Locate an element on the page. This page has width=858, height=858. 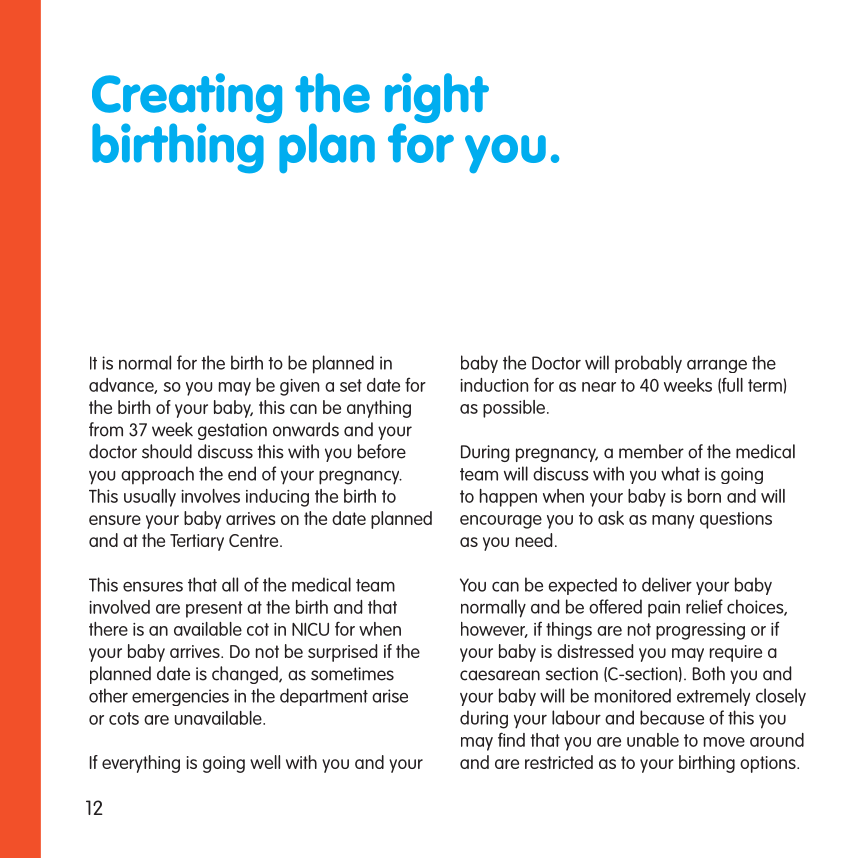
right is located at coordinates (437, 99).
